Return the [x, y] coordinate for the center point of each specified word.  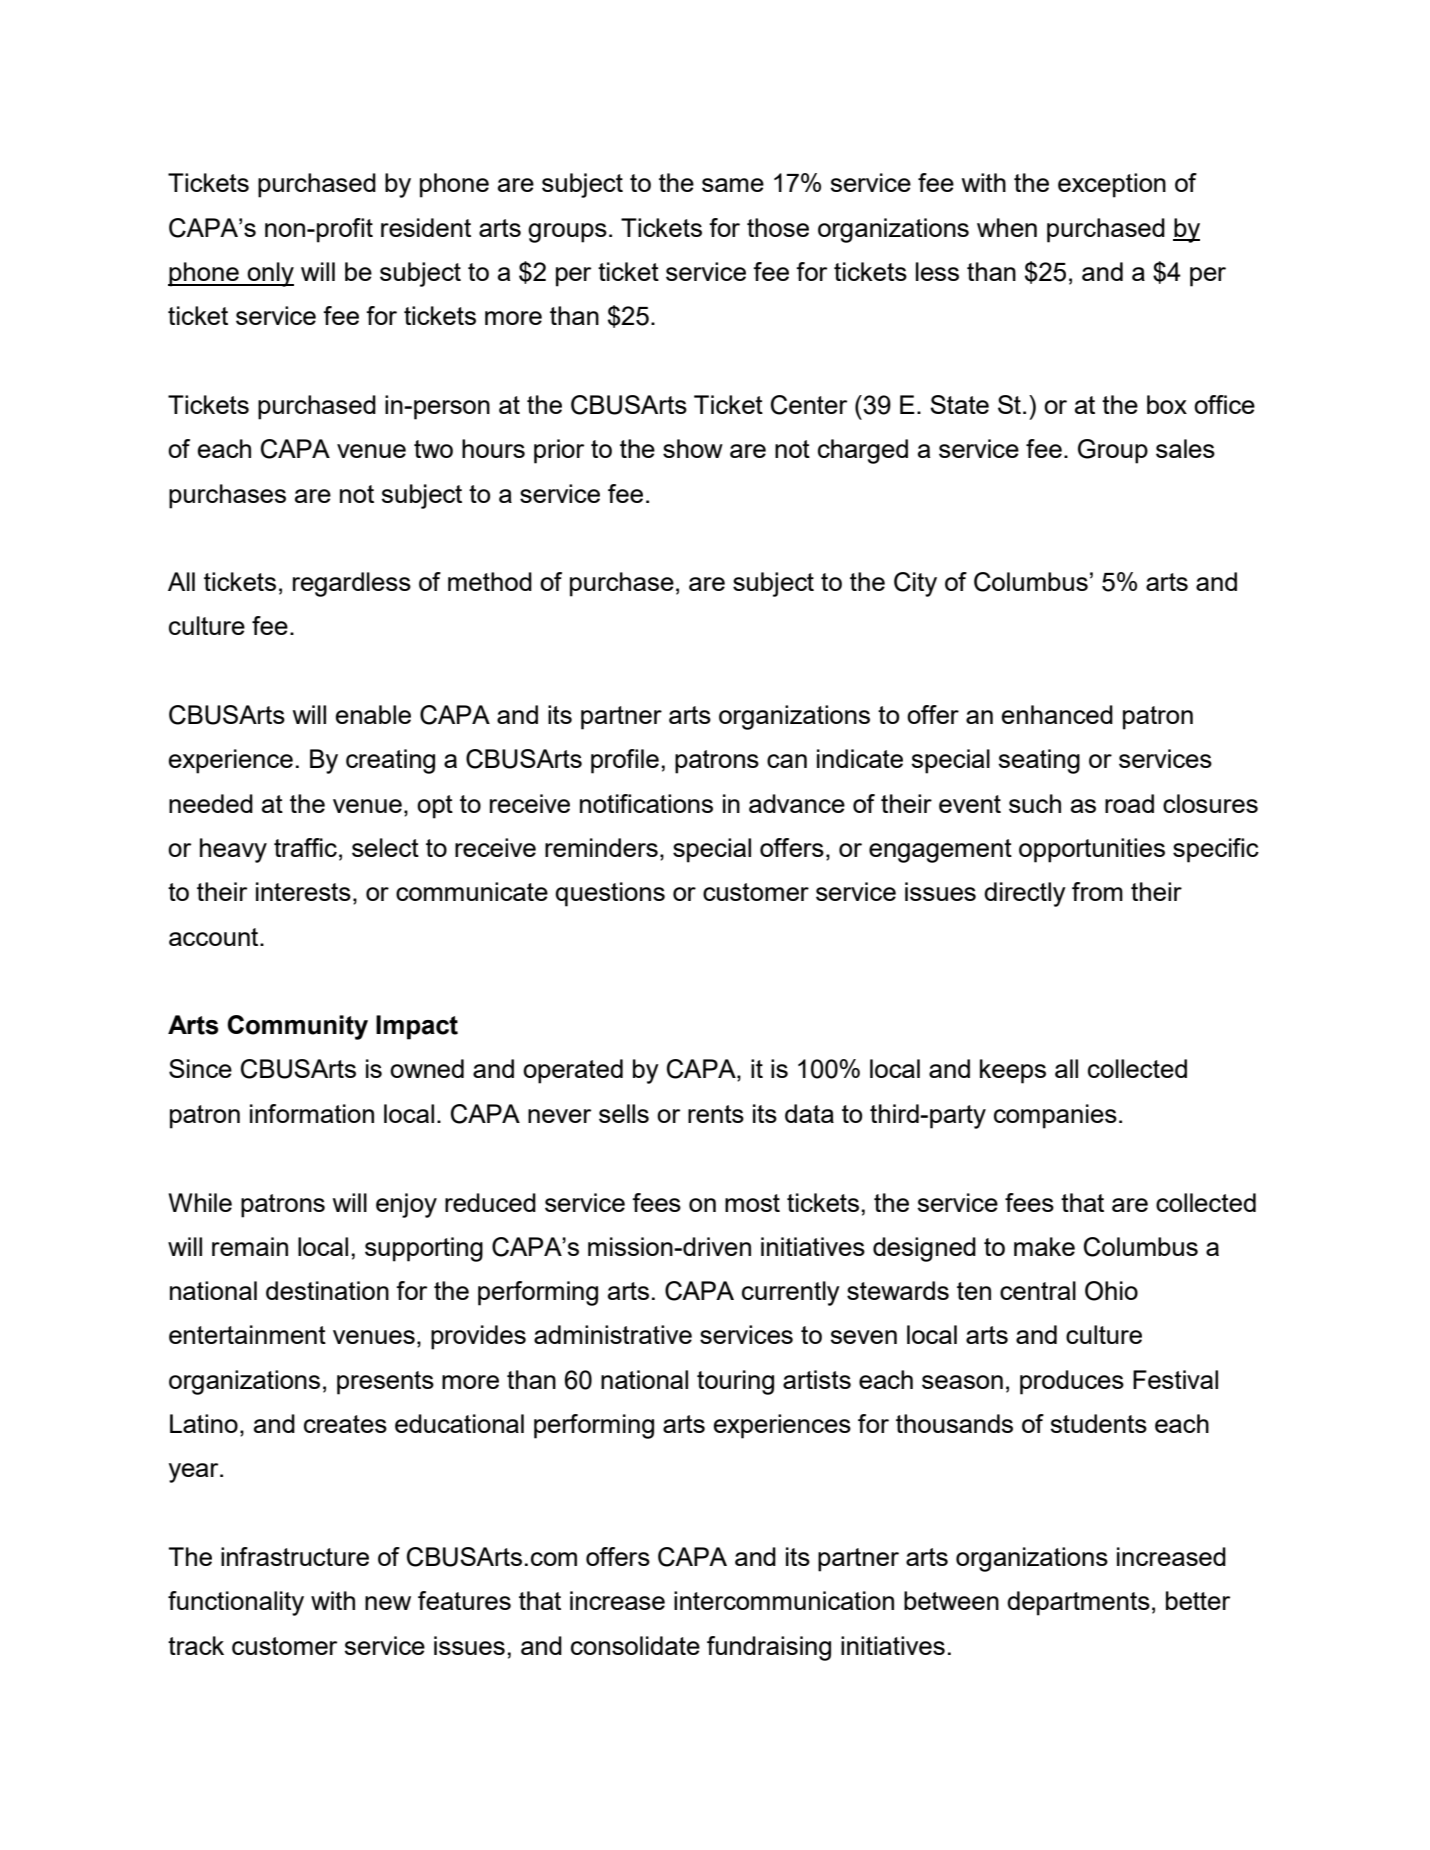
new [388, 1603]
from [1097, 891]
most [752, 1203]
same [733, 185]
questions [610, 894]
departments [1078, 1603]
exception [1112, 185]
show [693, 448]
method [490, 581]
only [269, 274]
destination [327, 1290]
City [915, 584]
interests [303, 891]
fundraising [769, 1648]
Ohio [1111, 1291]
